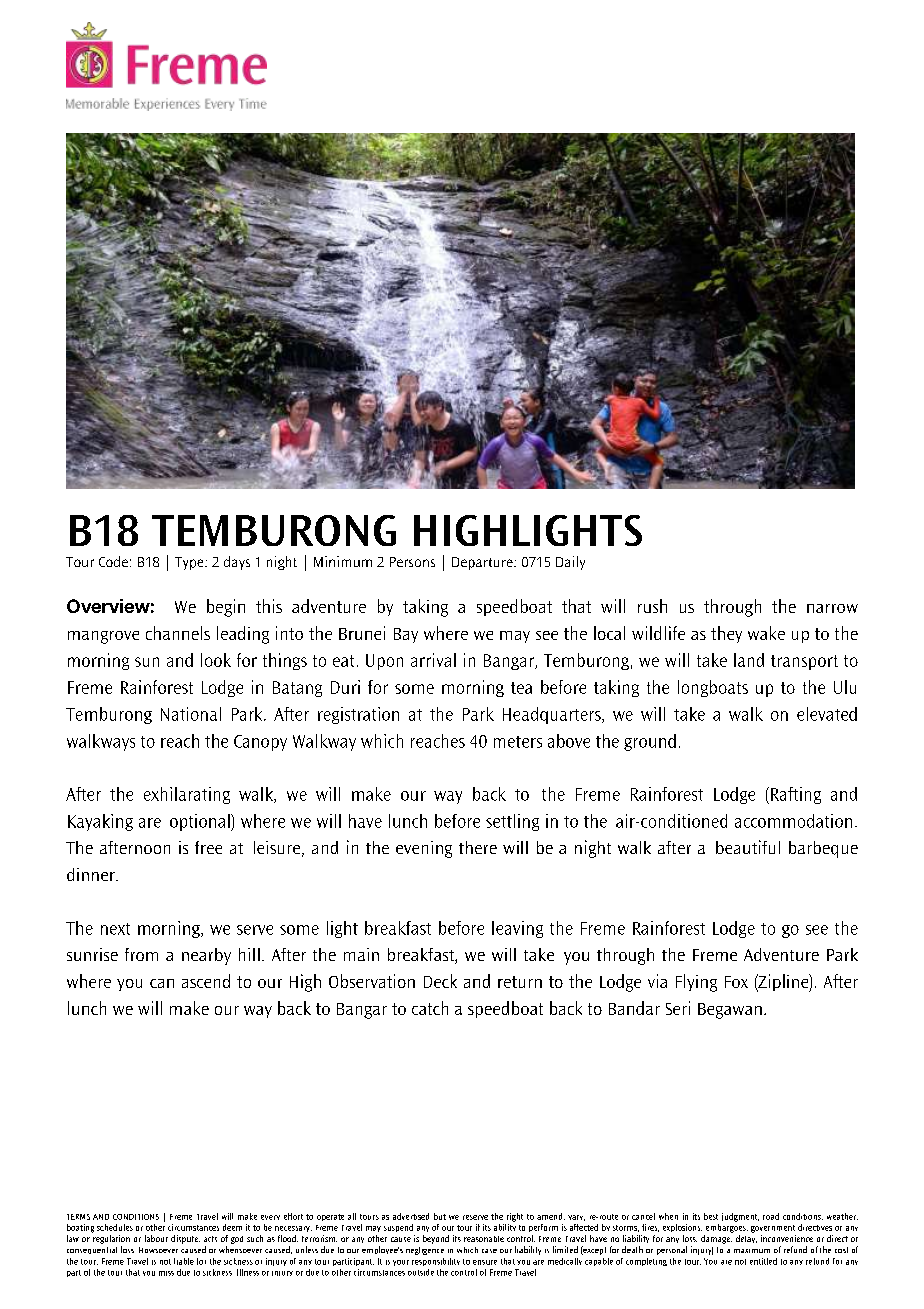  Describe the element at coordinates (489, 1251) in the image. I see `case` at that location.
